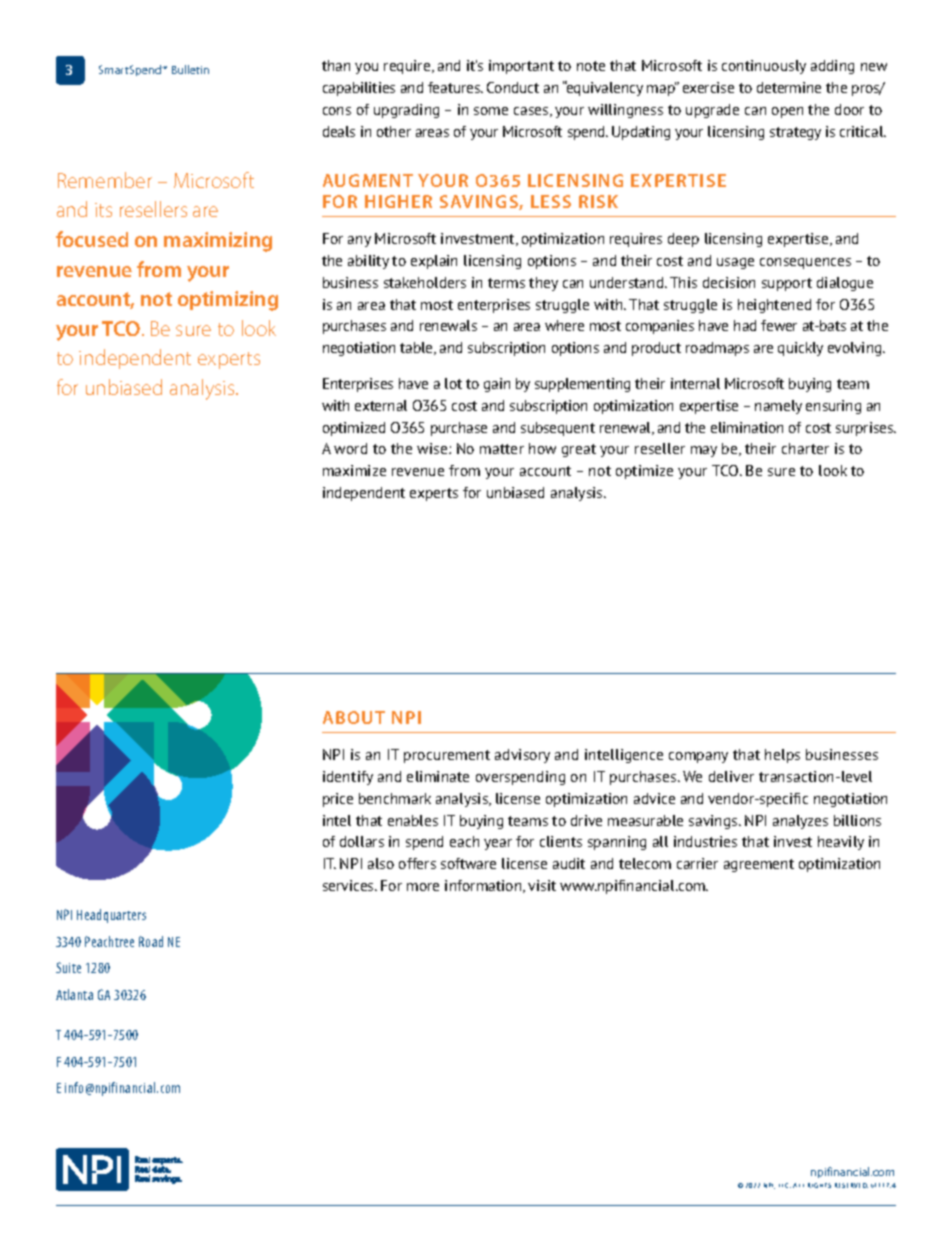  I want to click on determine, so click(789, 87).
